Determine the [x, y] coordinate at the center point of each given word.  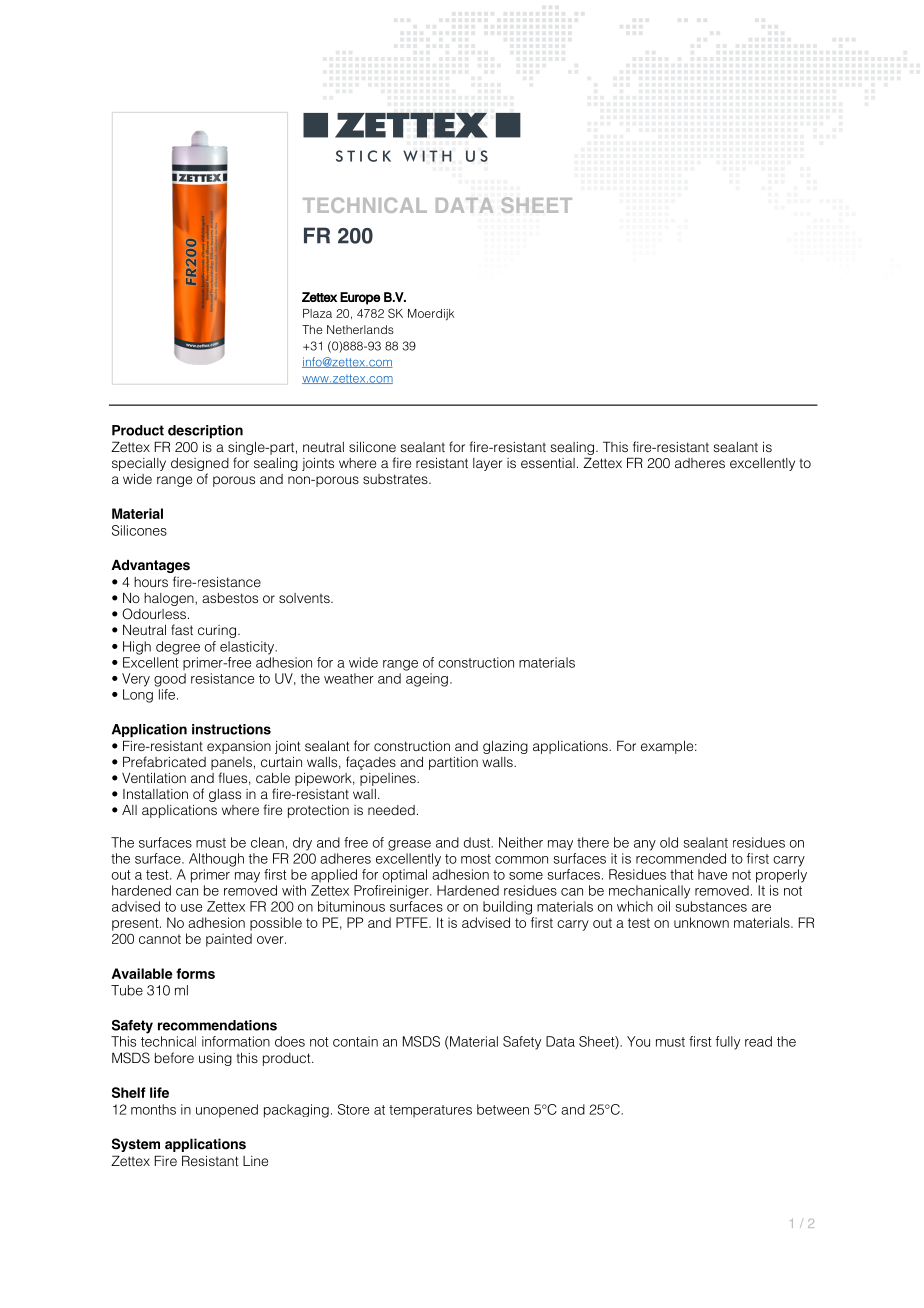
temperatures [430, 1111]
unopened [227, 1111]
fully [728, 1043]
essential [548, 463]
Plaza [317, 313]
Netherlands [360, 329]
